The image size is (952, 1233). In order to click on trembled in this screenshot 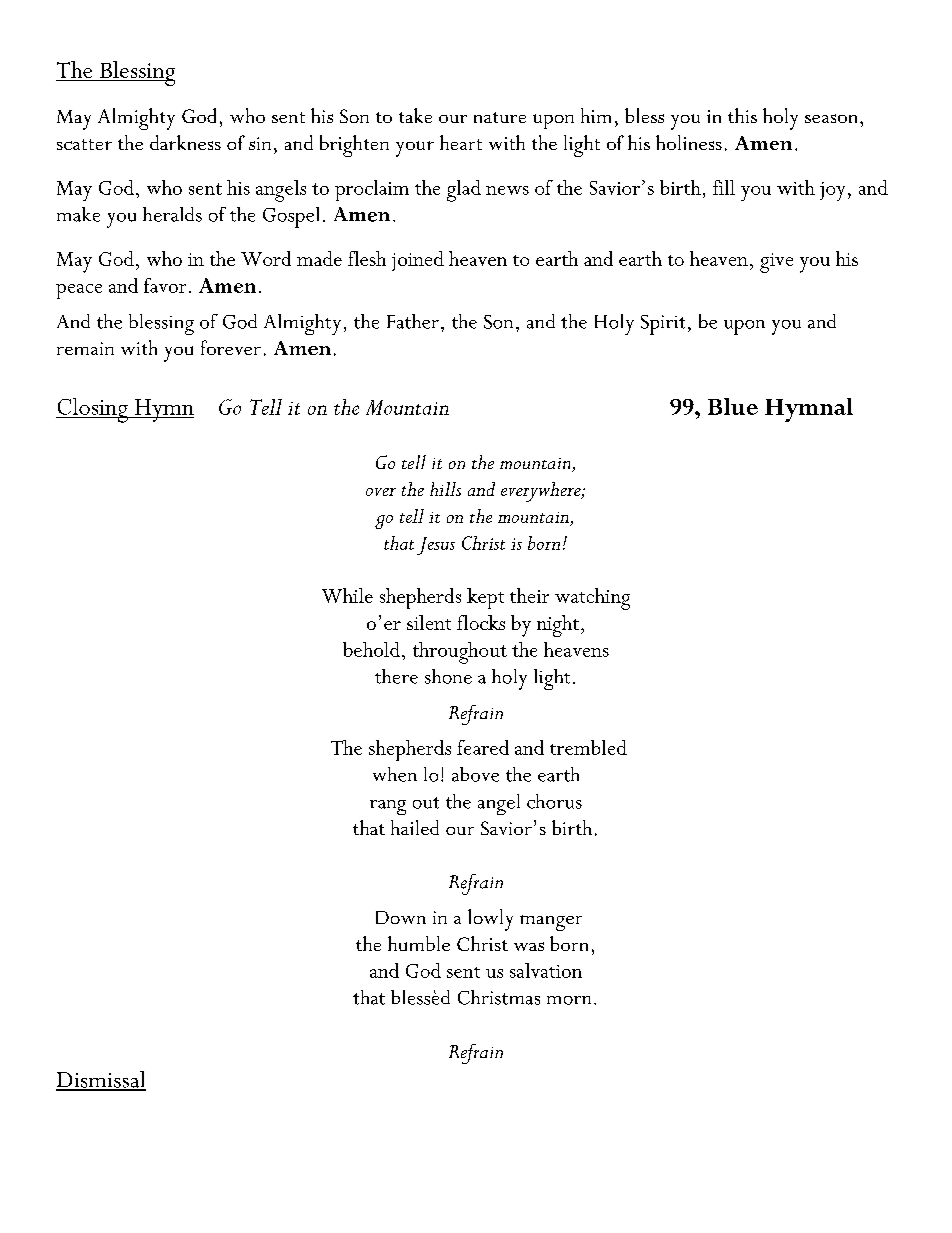, I will do `click(588, 747)`.
